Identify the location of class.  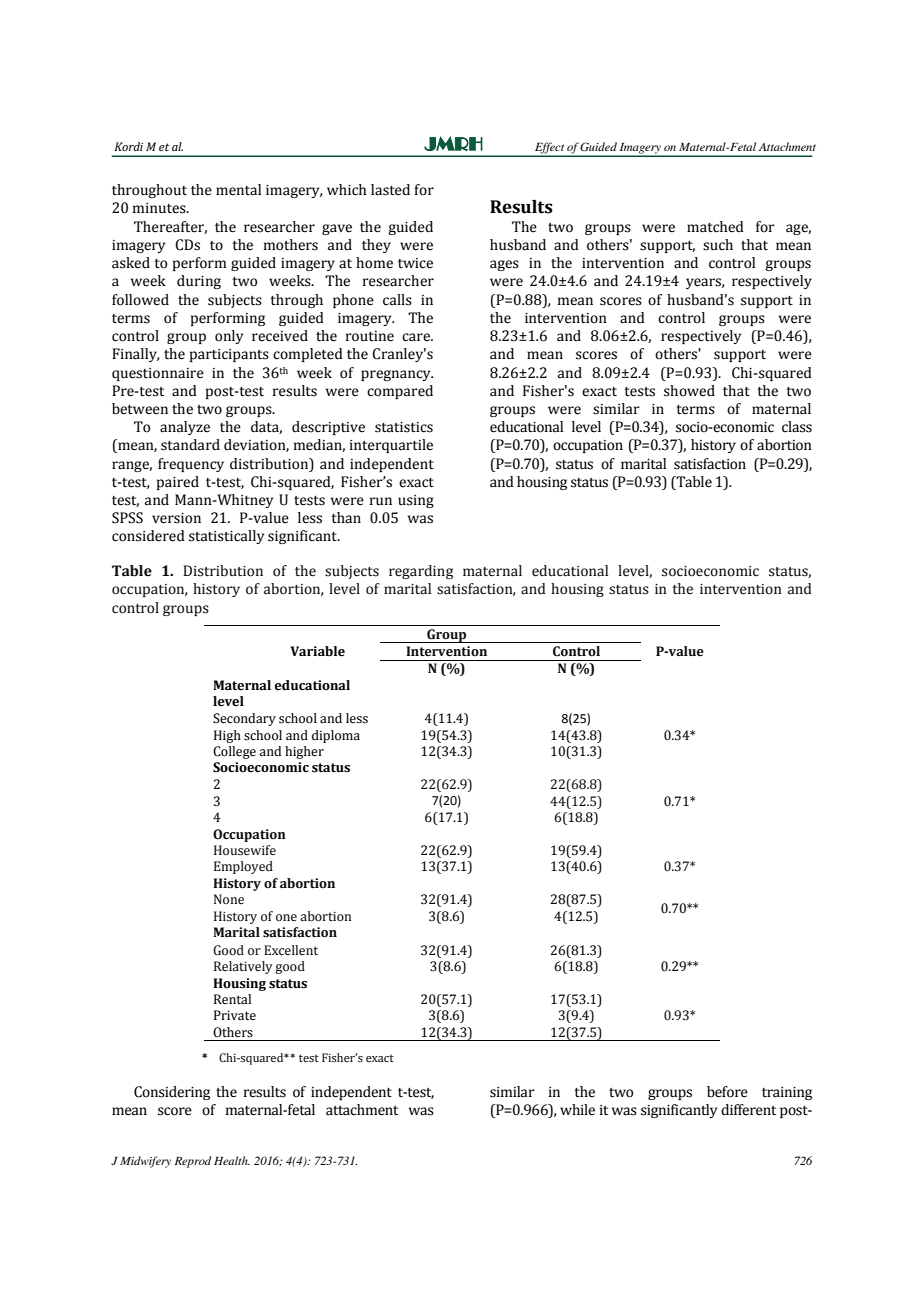
(797, 427).
